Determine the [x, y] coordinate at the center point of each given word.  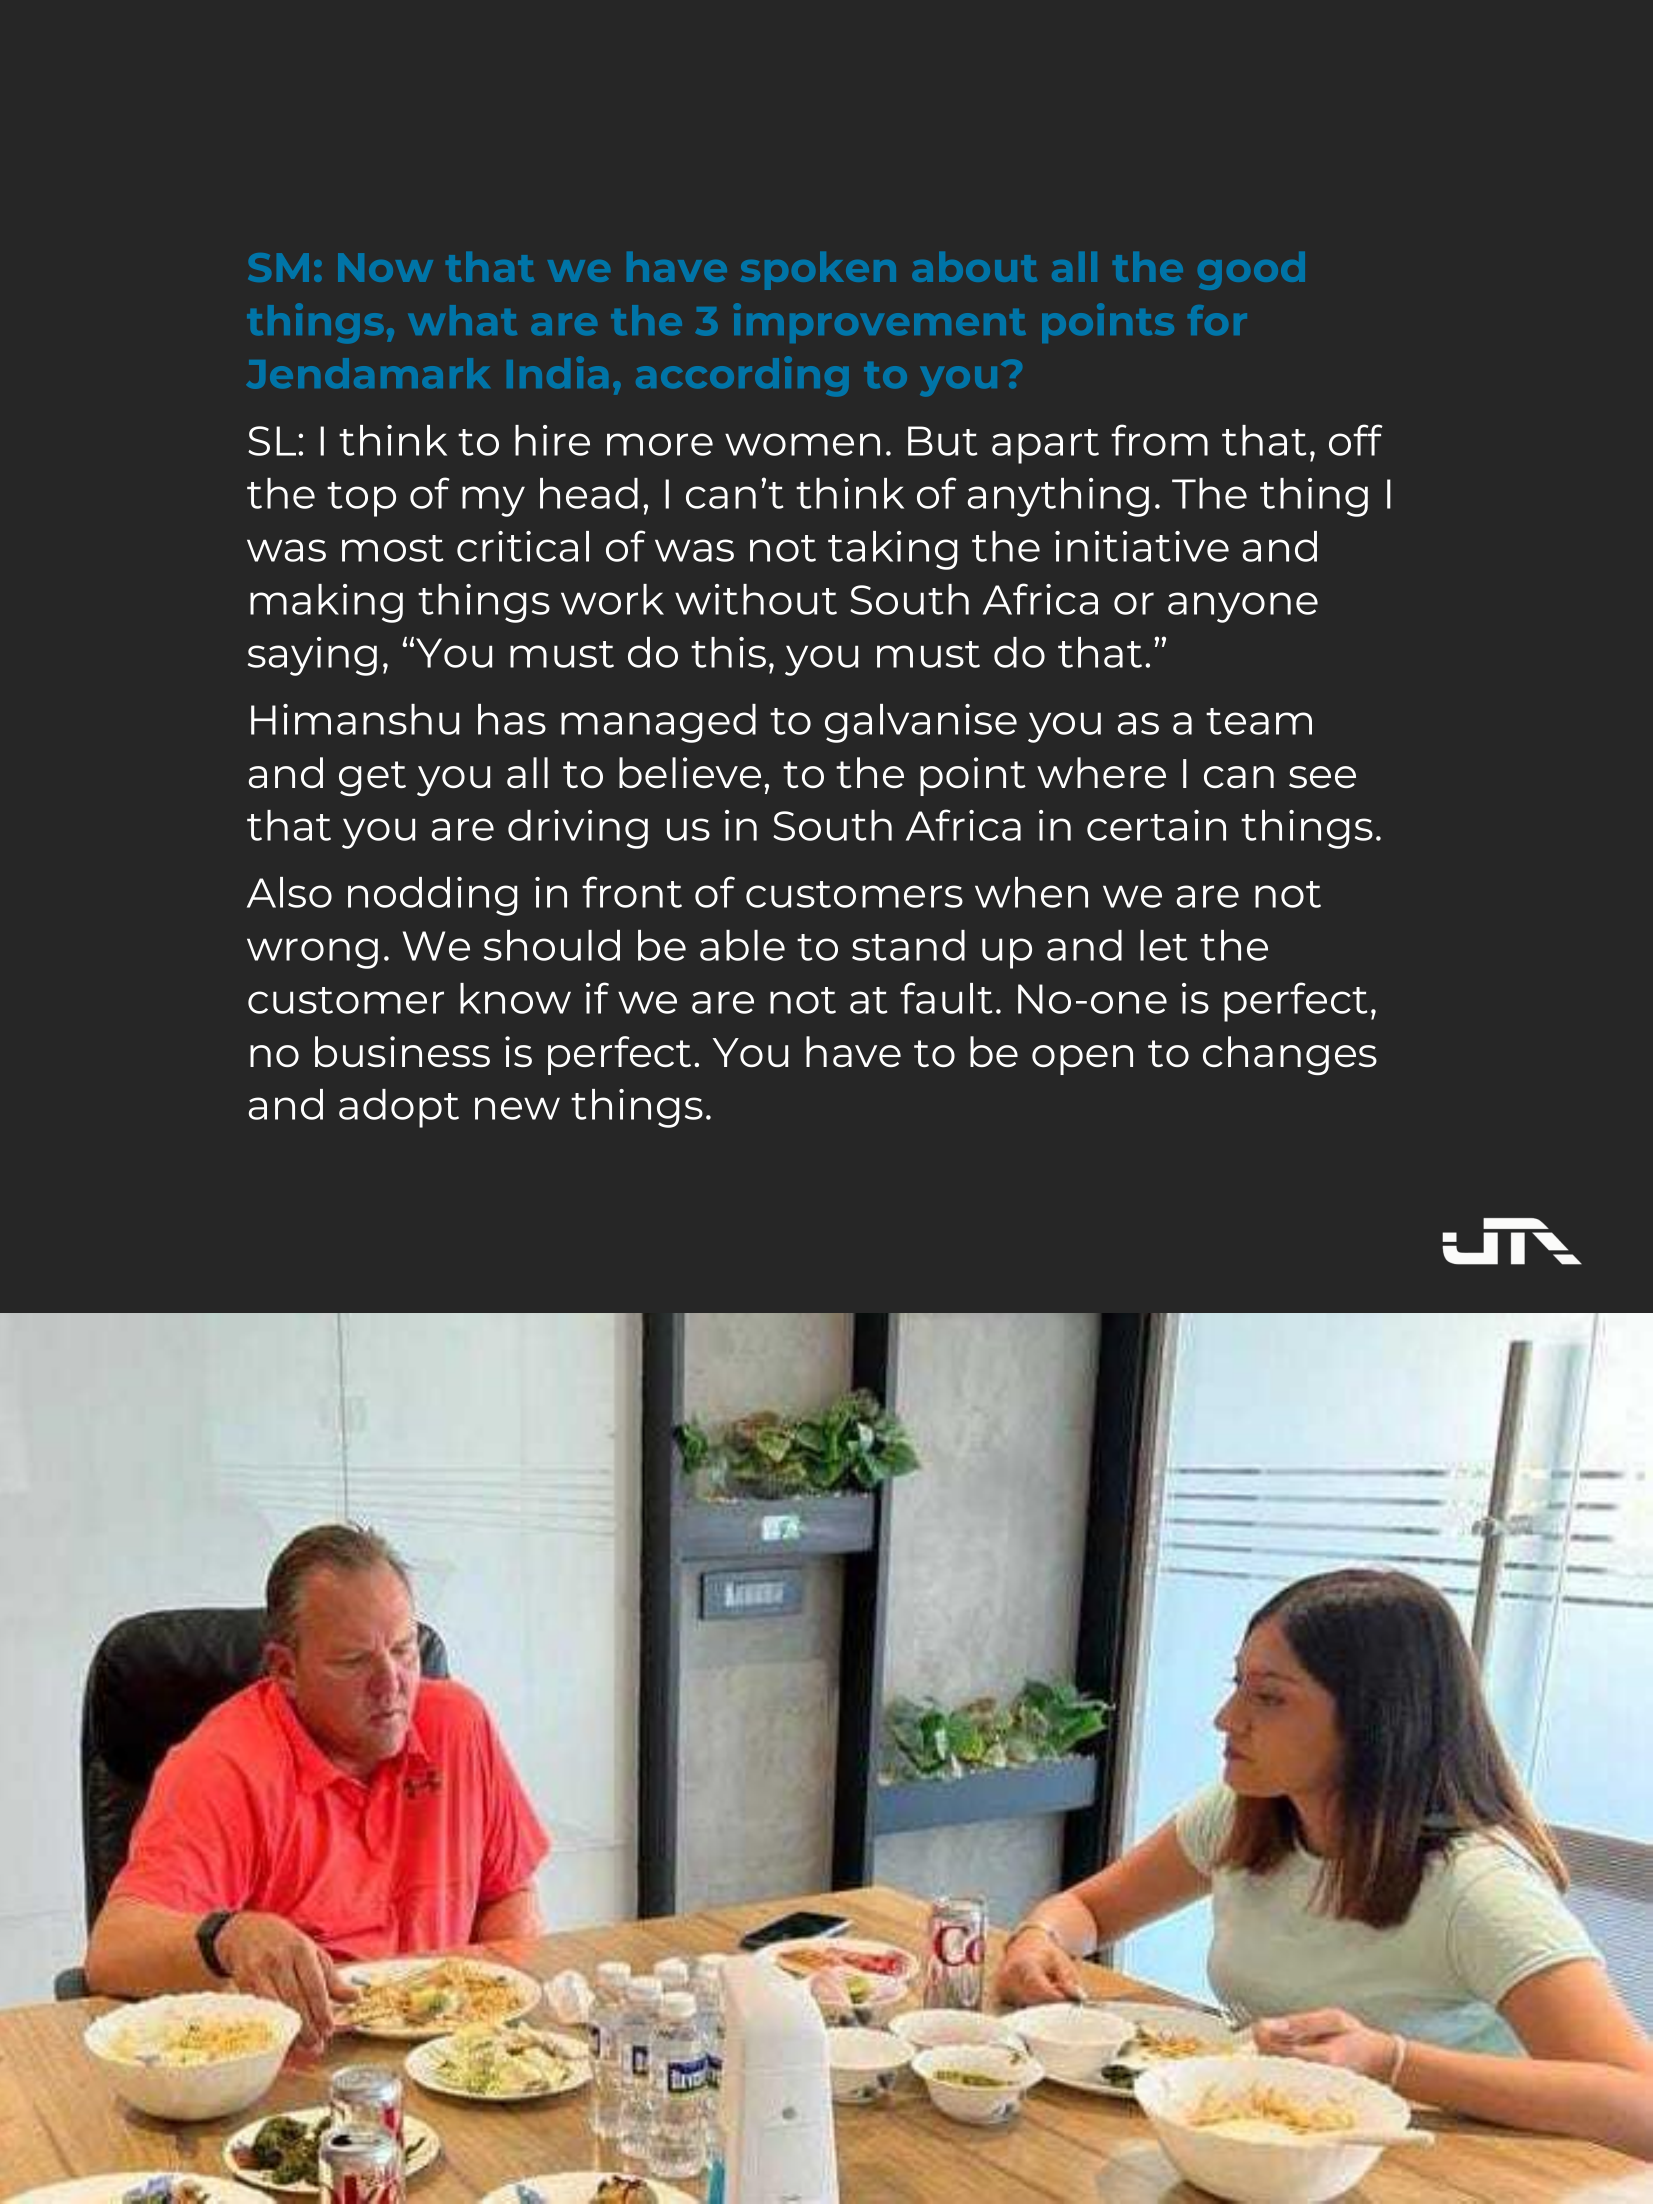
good [1251, 271]
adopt [399, 1108]
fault [946, 998]
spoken [818, 271]
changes [1290, 1055]
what [462, 320]
